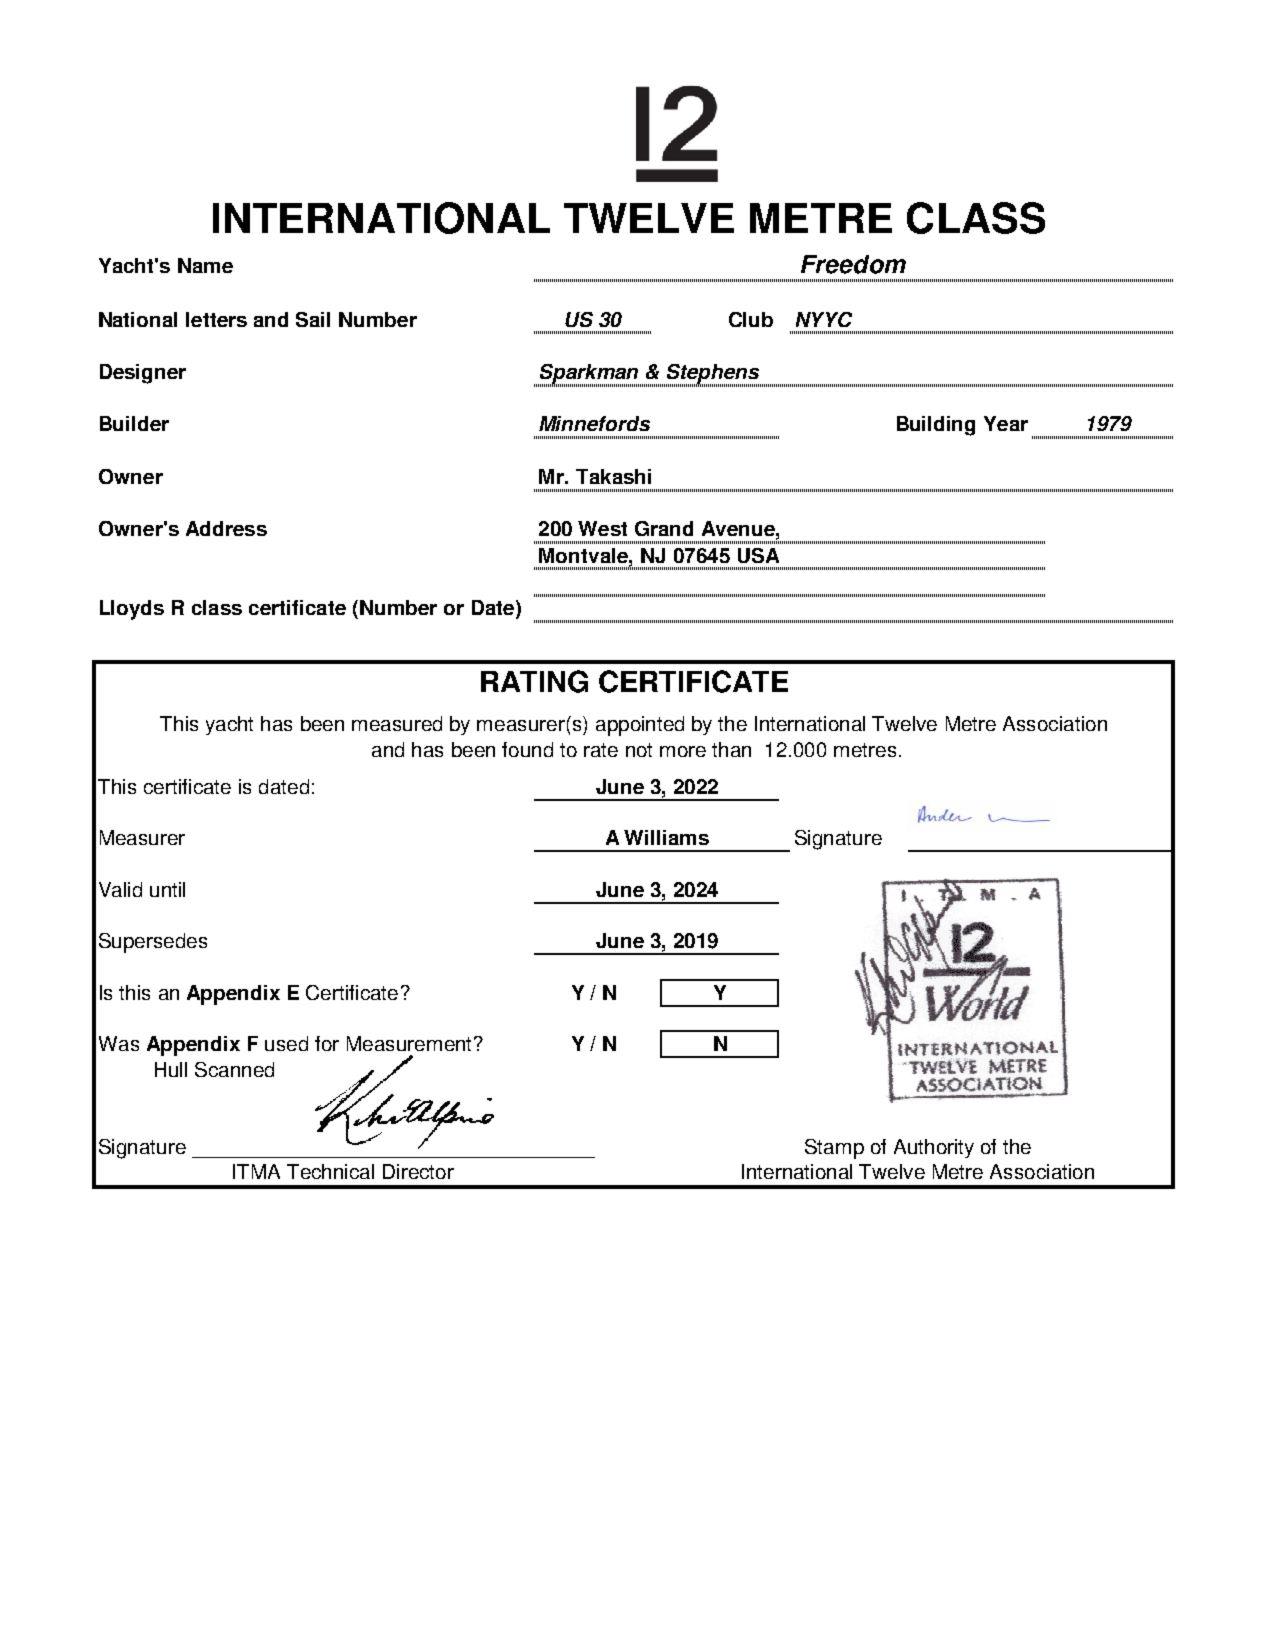 The width and height of the image is (1274, 1648). I want to click on Name, so click(205, 265).
